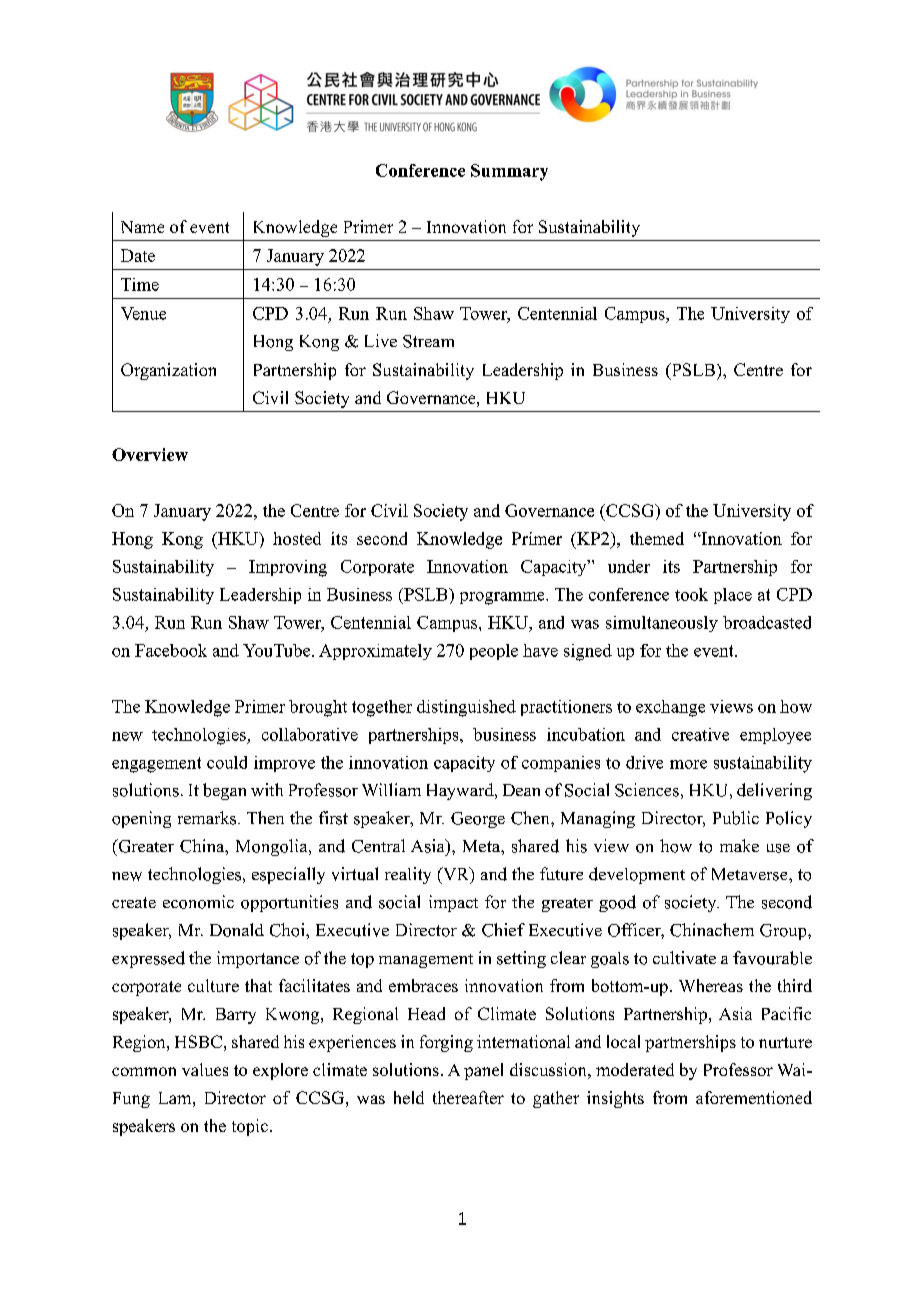 The height and width of the screenshot is (1308, 924). I want to click on broadcasted, so click(767, 622).
